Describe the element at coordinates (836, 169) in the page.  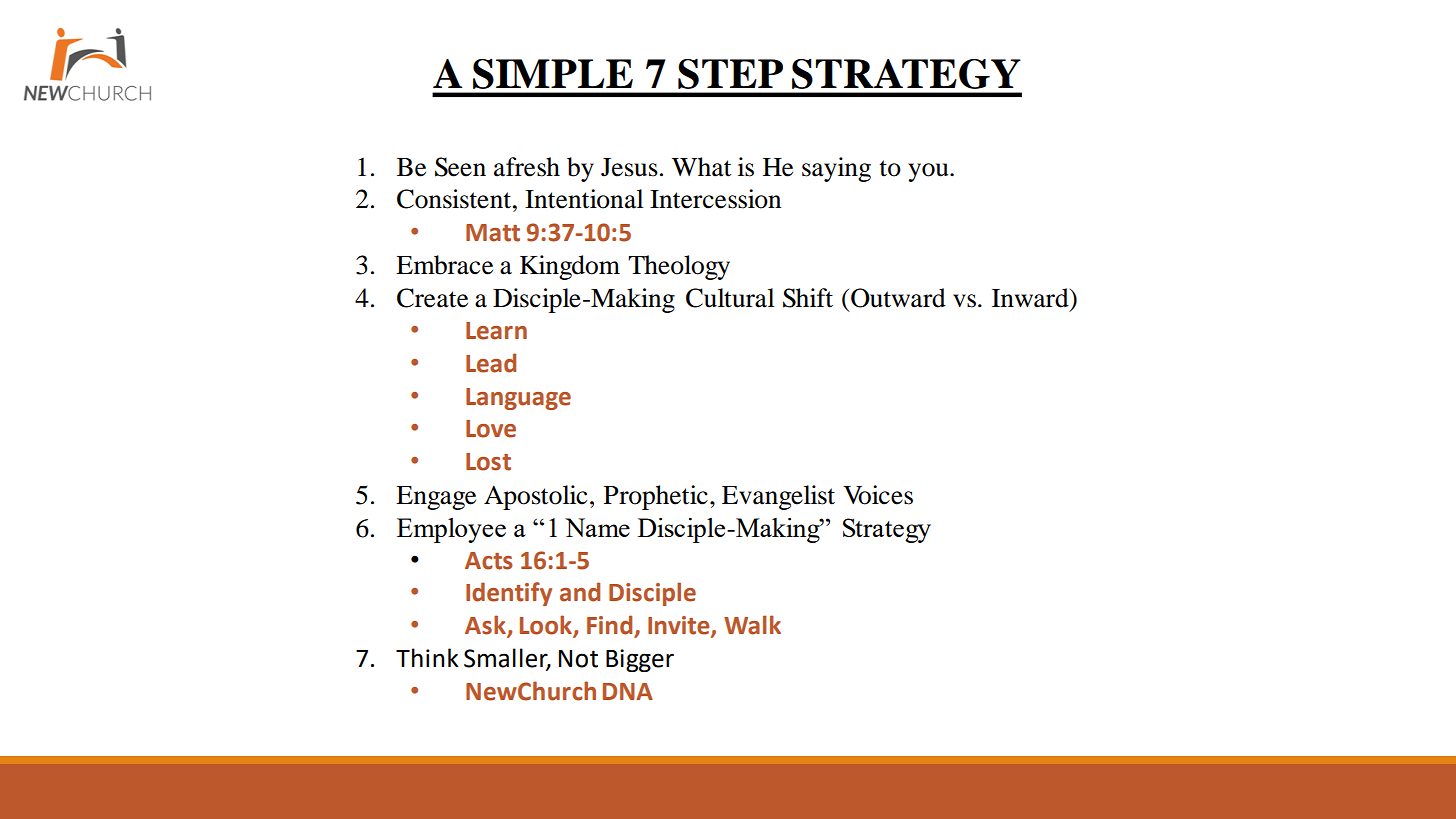
I see `saying` at that location.
